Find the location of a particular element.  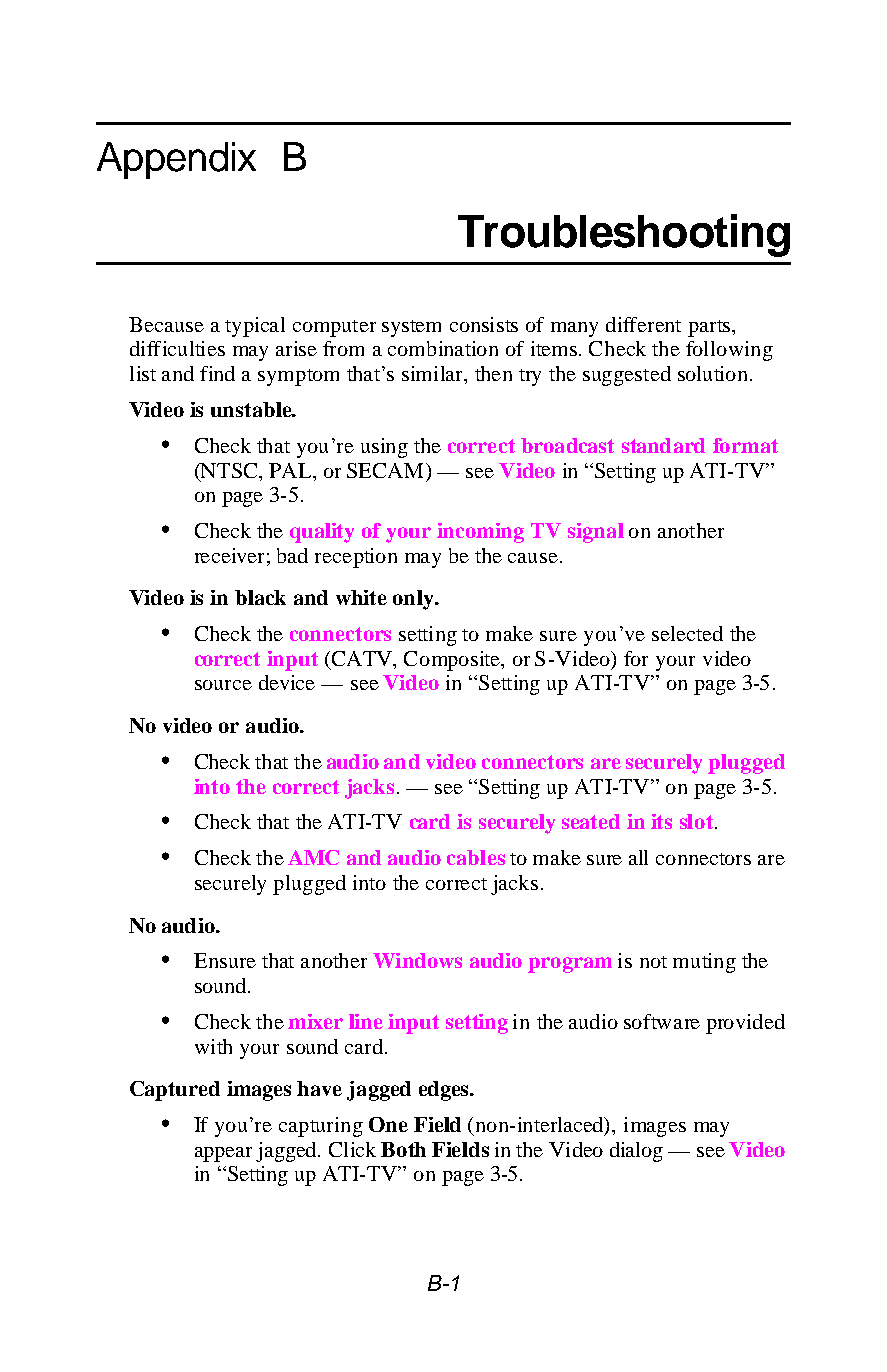

incoming is located at coordinates (480, 533).
